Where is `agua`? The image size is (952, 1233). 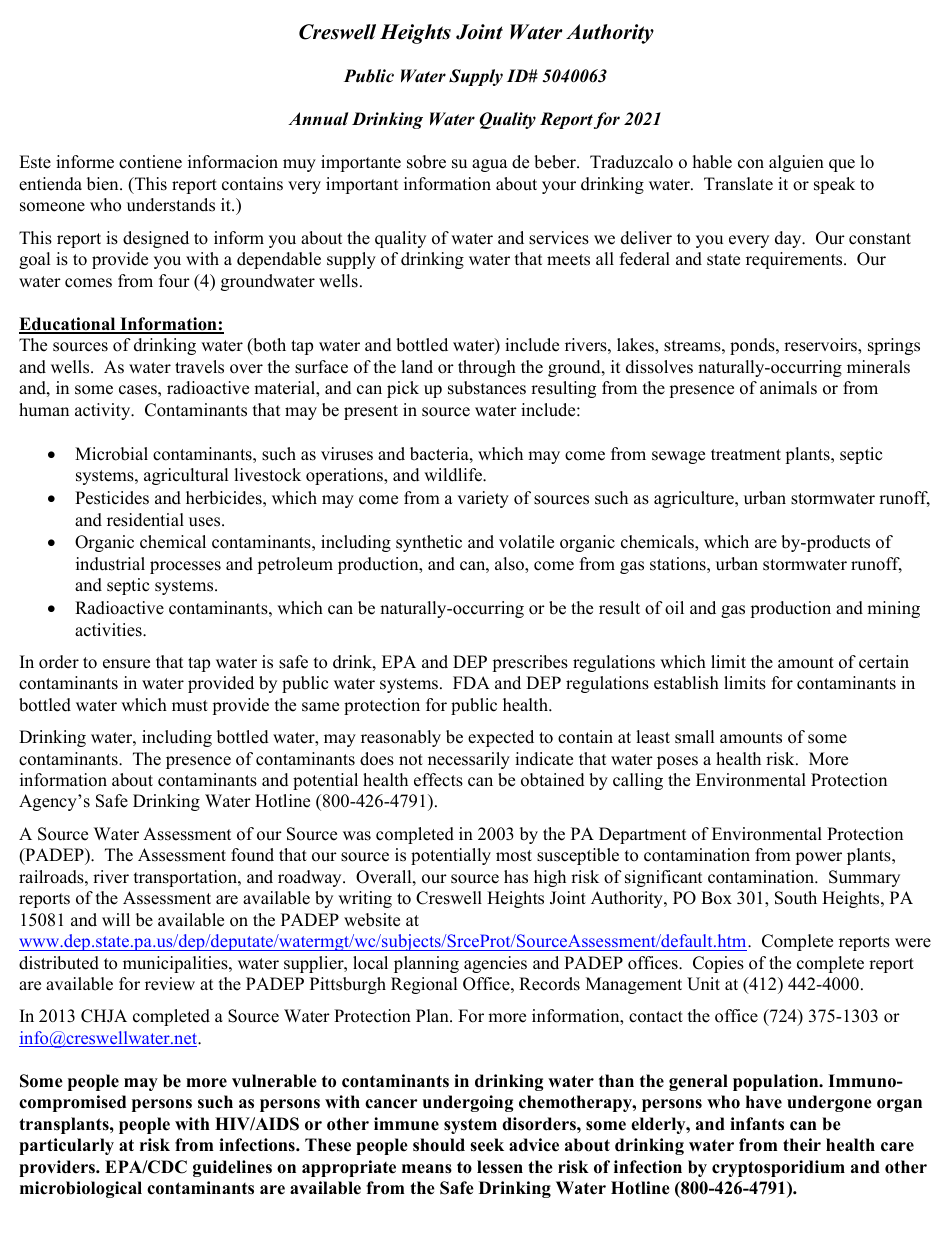 agua is located at coordinates (490, 165).
